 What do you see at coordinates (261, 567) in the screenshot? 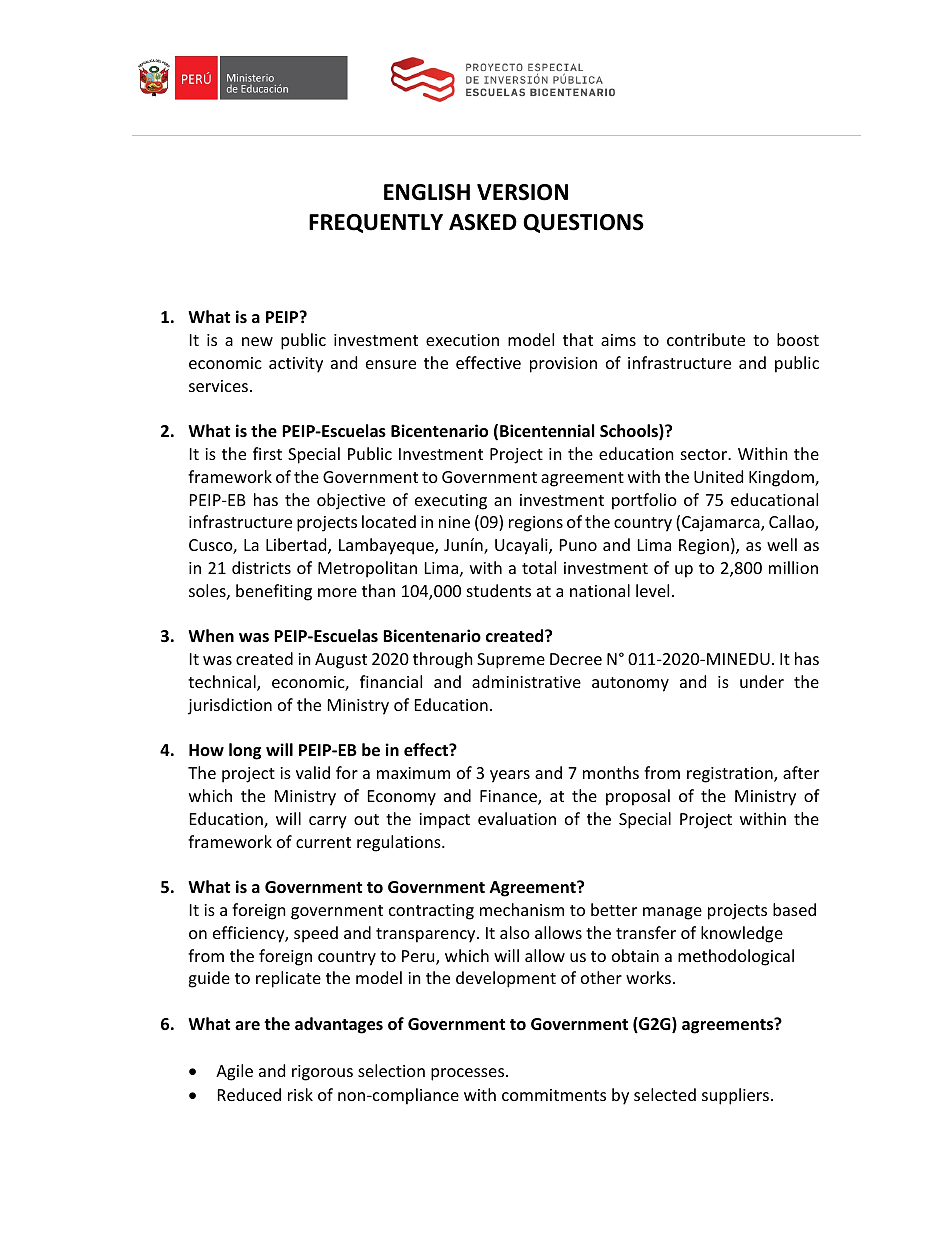
I see `districts` at bounding box center [261, 567].
